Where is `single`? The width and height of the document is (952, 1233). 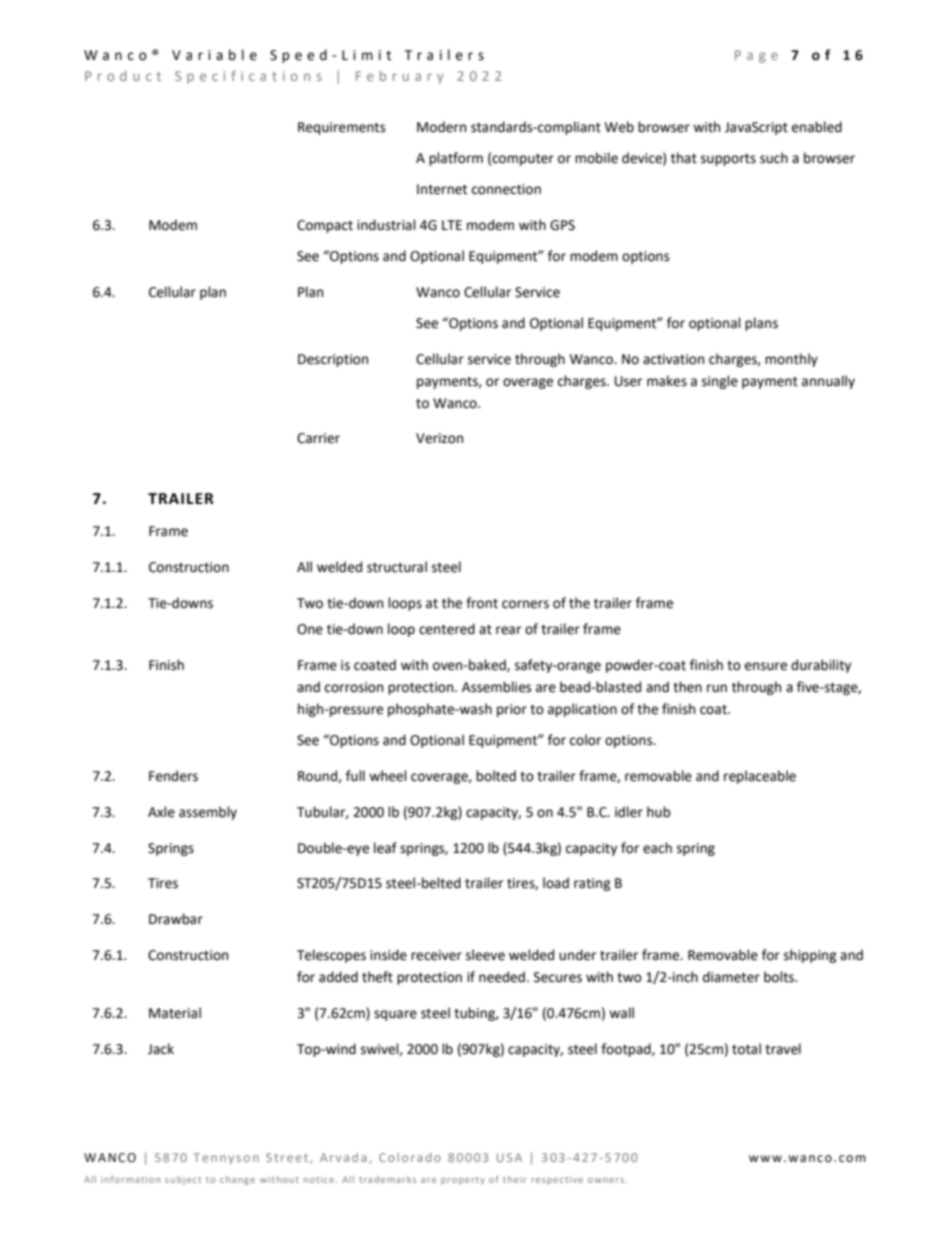
single is located at coordinates (720, 382).
